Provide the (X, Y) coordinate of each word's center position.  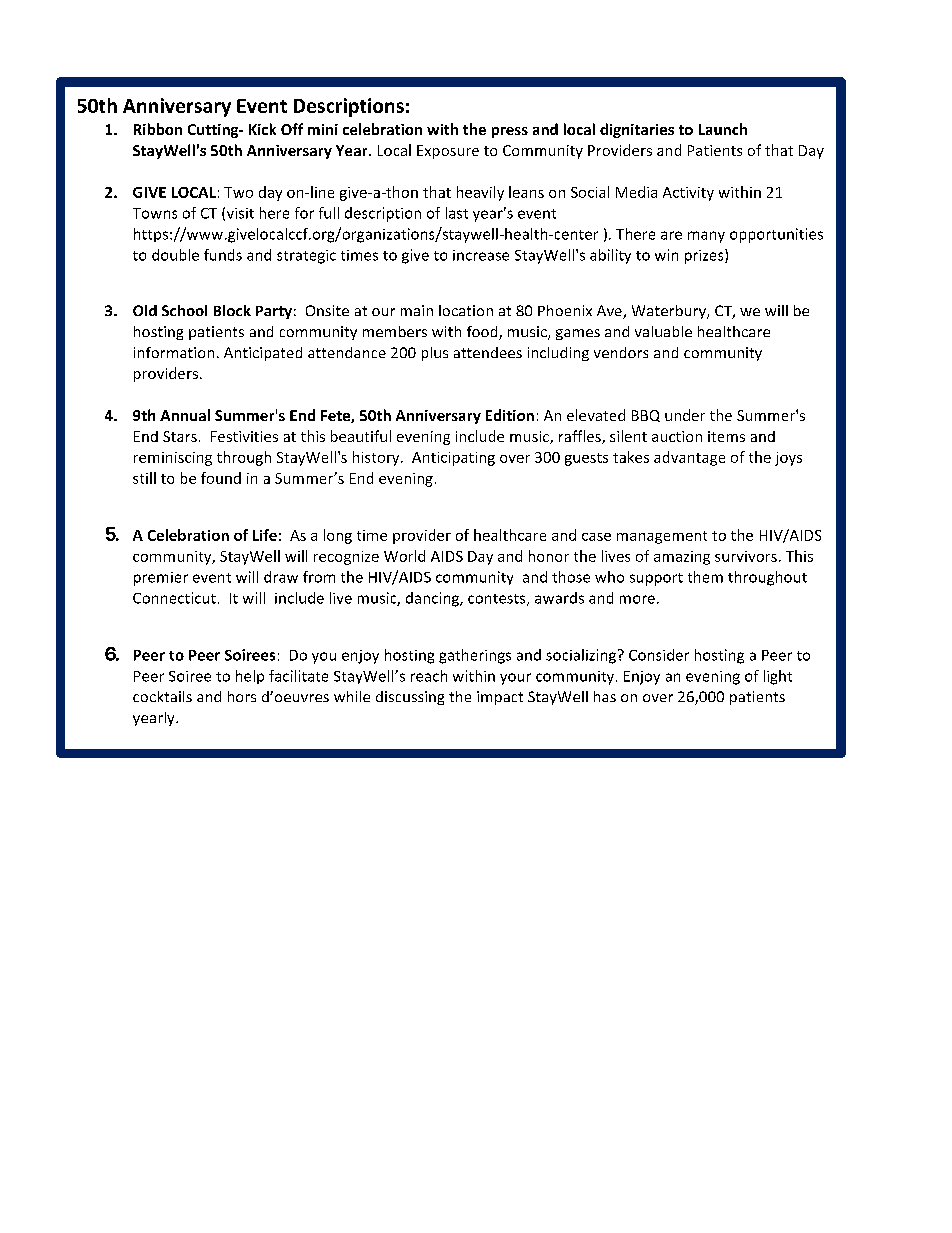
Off (292, 129)
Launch (723, 129)
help (250, 677)
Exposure (448, 152)
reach (429, 676)
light (778, 677)
